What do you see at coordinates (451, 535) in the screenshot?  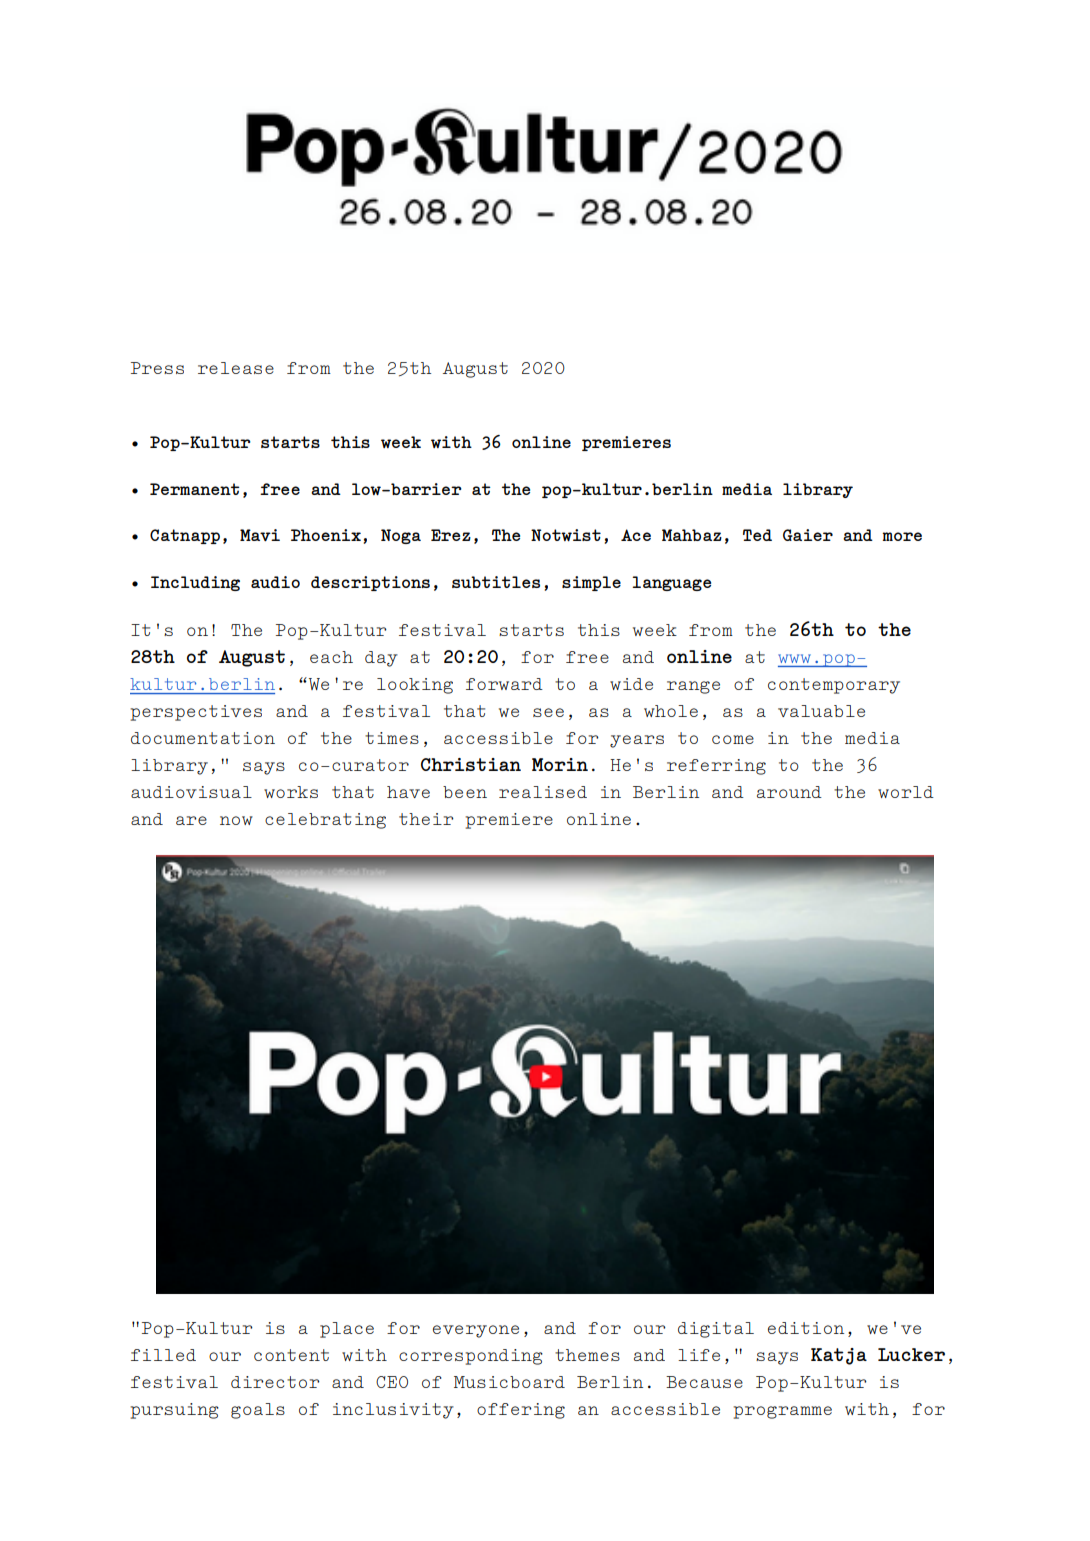 I see `Erez` at bounding box center [451, 535].
